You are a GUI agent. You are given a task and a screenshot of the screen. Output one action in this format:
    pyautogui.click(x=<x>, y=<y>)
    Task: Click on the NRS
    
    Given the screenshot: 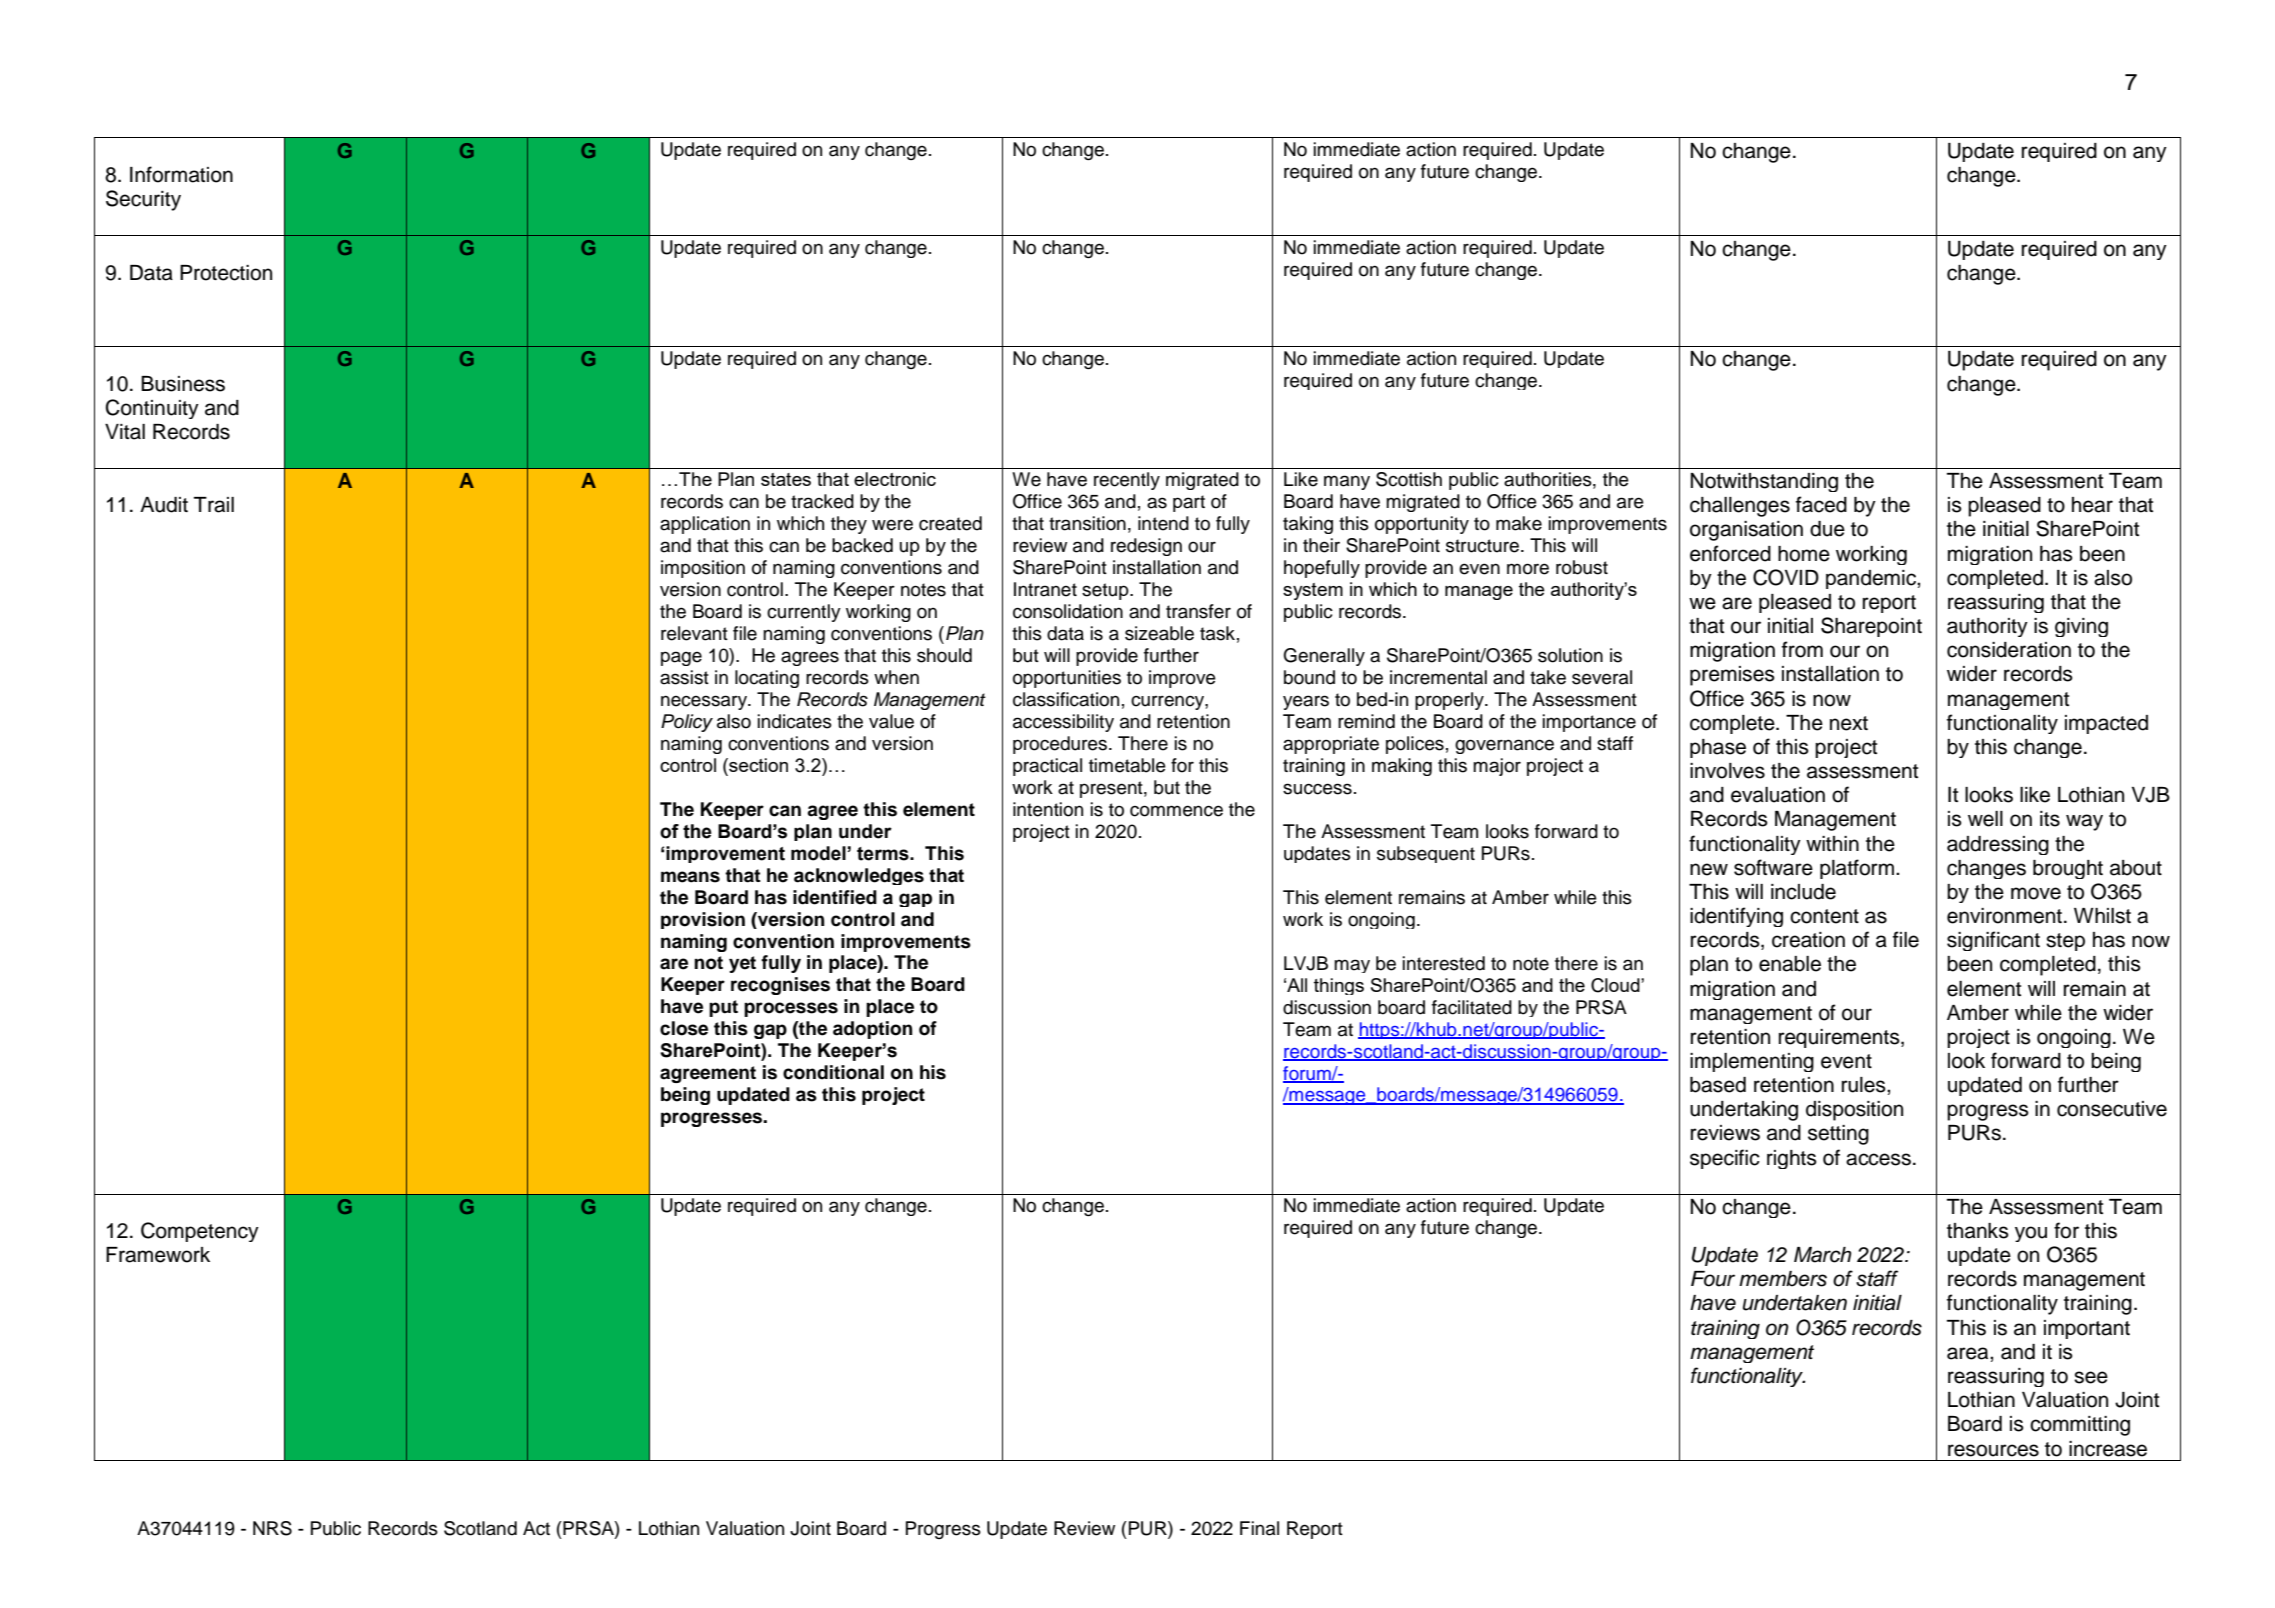 What is the action you would take?
    pyautogui.click(x=272, y=1528)
